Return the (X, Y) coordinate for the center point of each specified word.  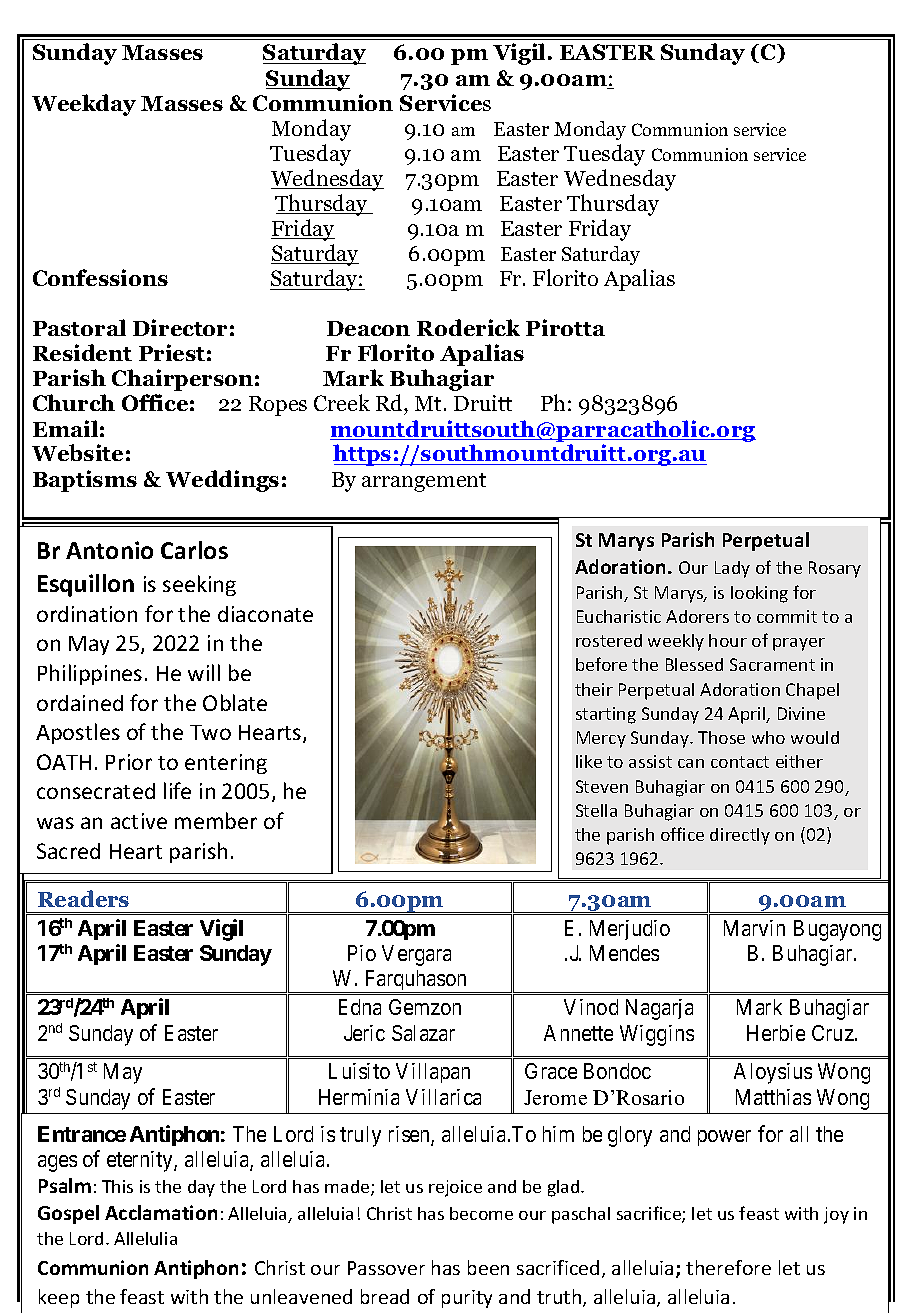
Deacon (368, 328)
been (488, 1267)
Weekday (84, 105)
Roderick (468, 327)
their (594, 689)
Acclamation (161, 1212)
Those (721, 737)
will (204, 672)
